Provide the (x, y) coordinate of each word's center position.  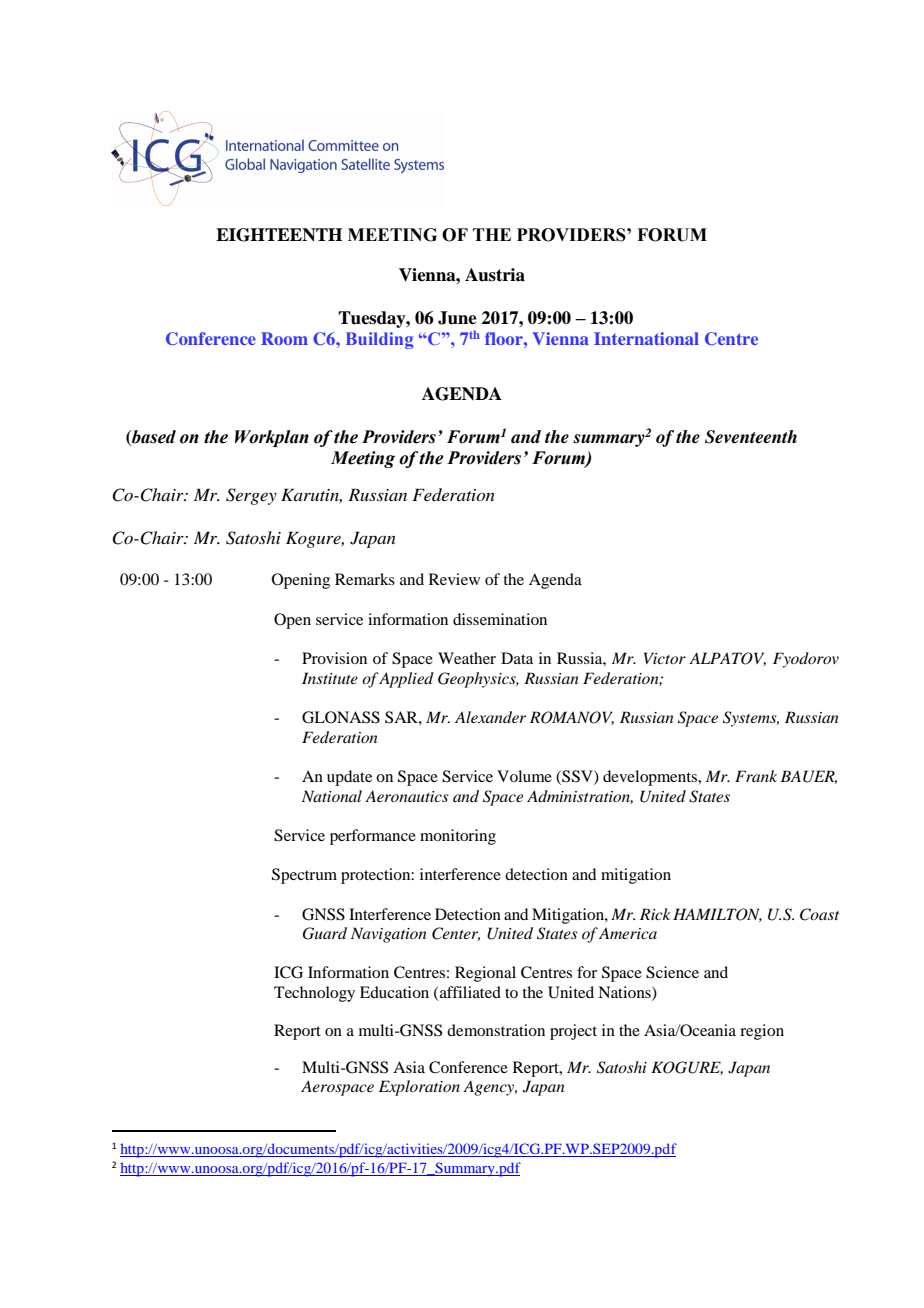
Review (454, 579)
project (573, 1032)
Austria (495, 275)
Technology (314, 994)
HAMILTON (717, 915)
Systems (751, 719)
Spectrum (304, 876)
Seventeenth (751, 437)
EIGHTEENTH (279, 235)
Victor (665, 658)
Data (517, 658)
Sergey (251, 496)
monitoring (458, 837)
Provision (334, 658)
